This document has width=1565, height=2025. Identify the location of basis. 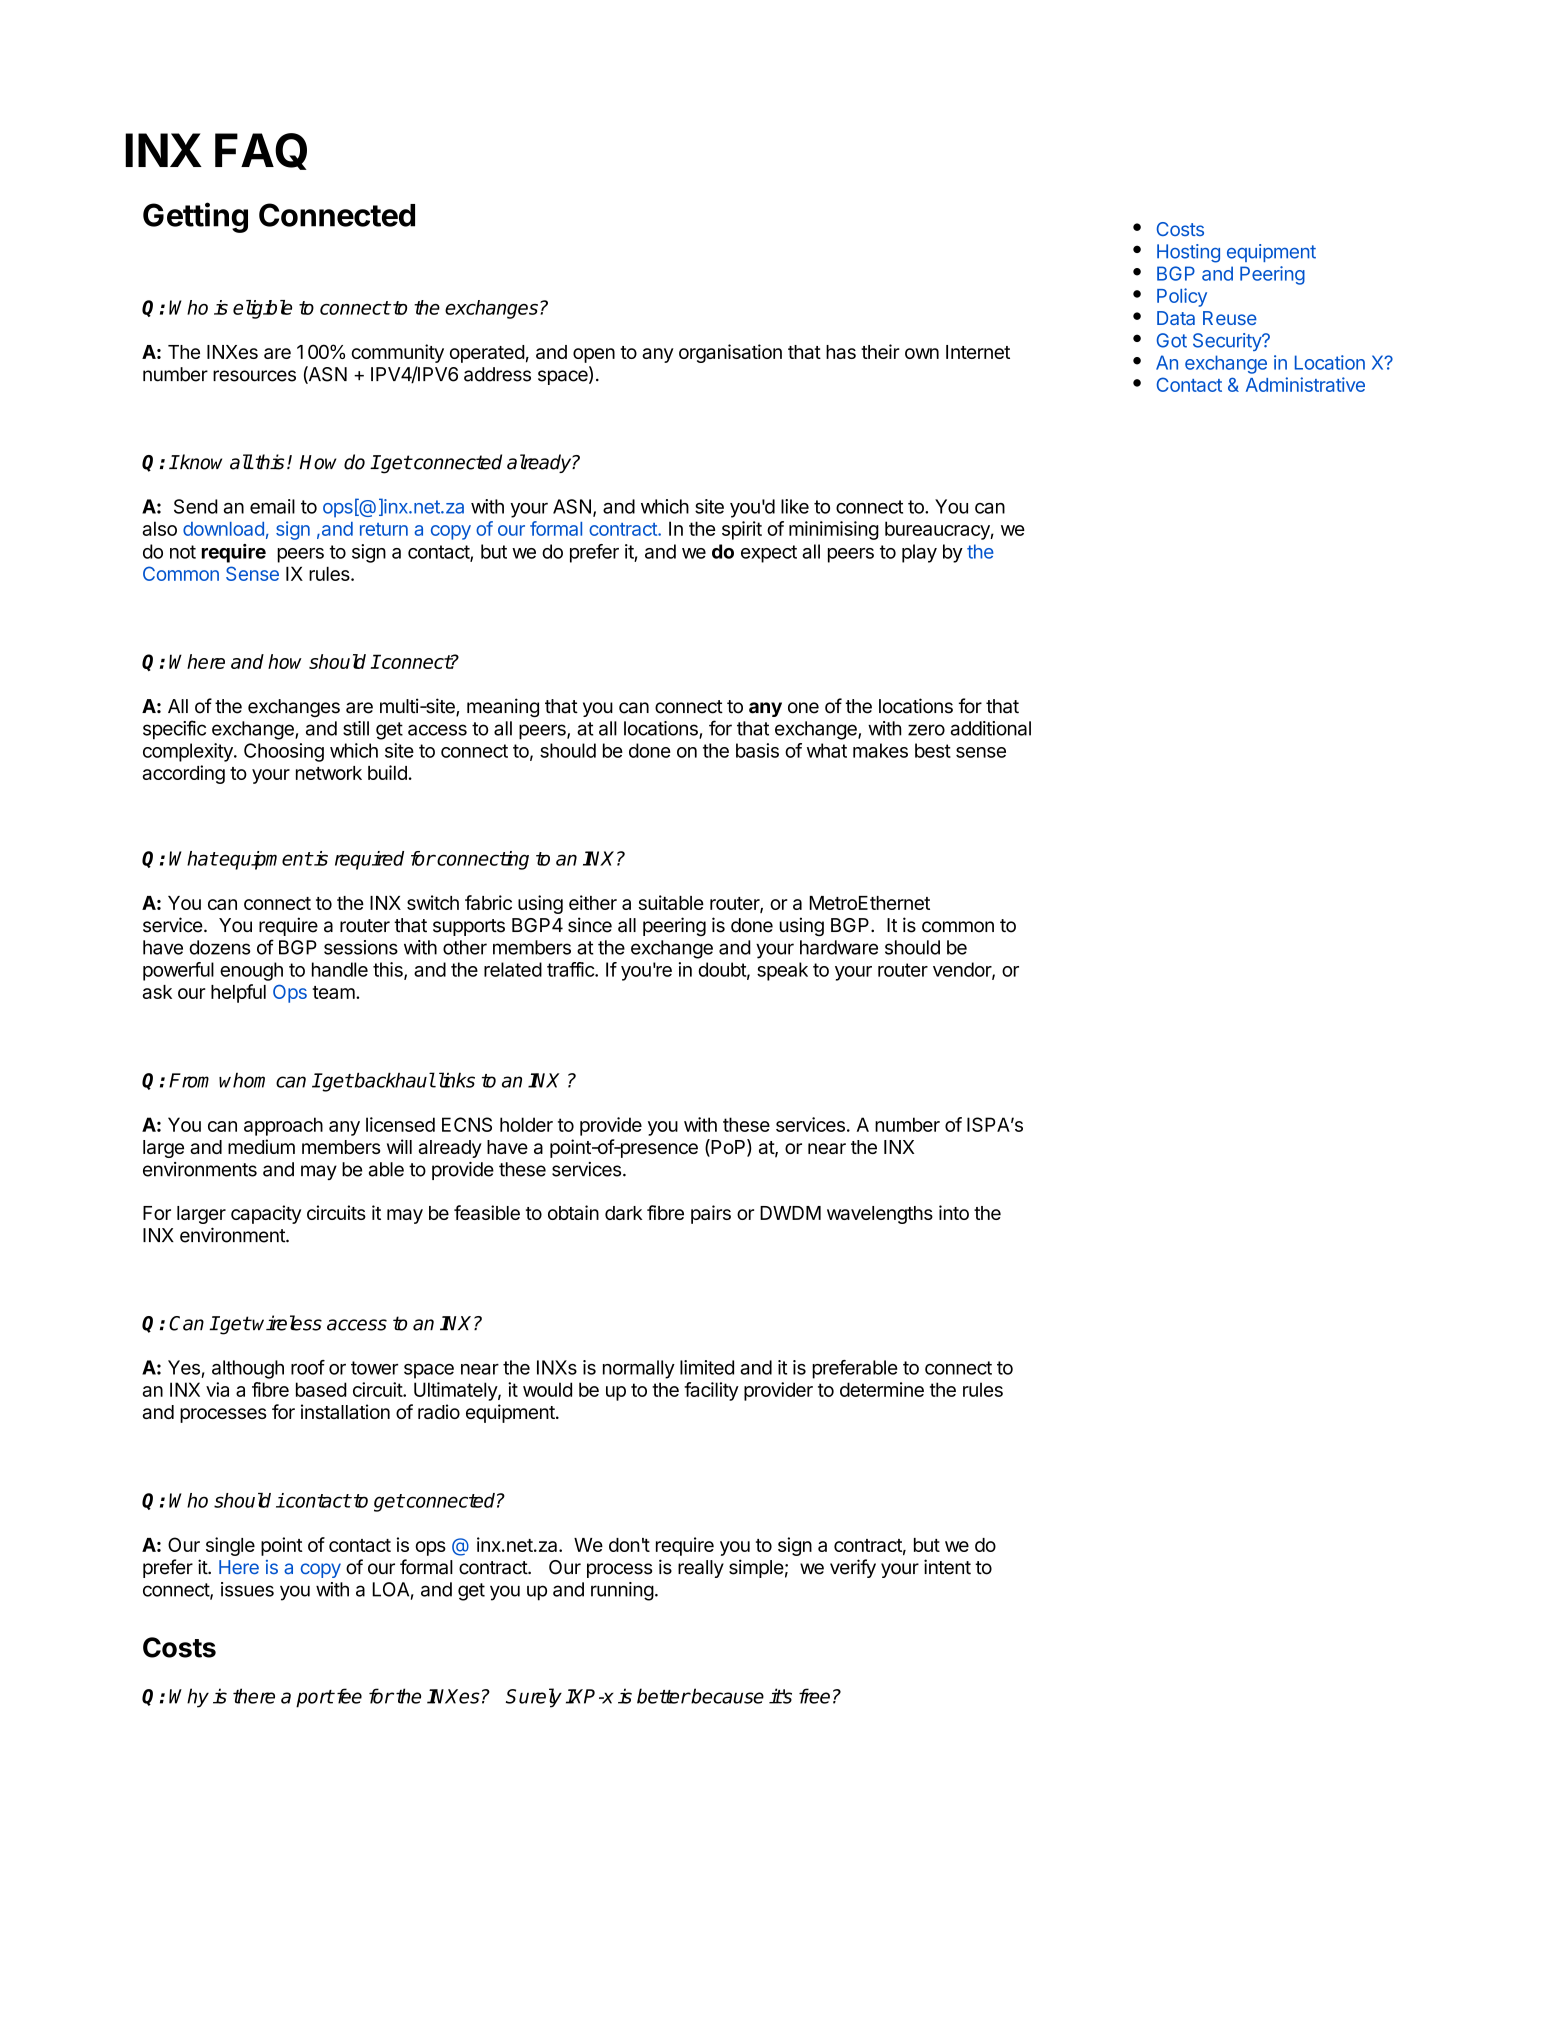
(757, 750).
